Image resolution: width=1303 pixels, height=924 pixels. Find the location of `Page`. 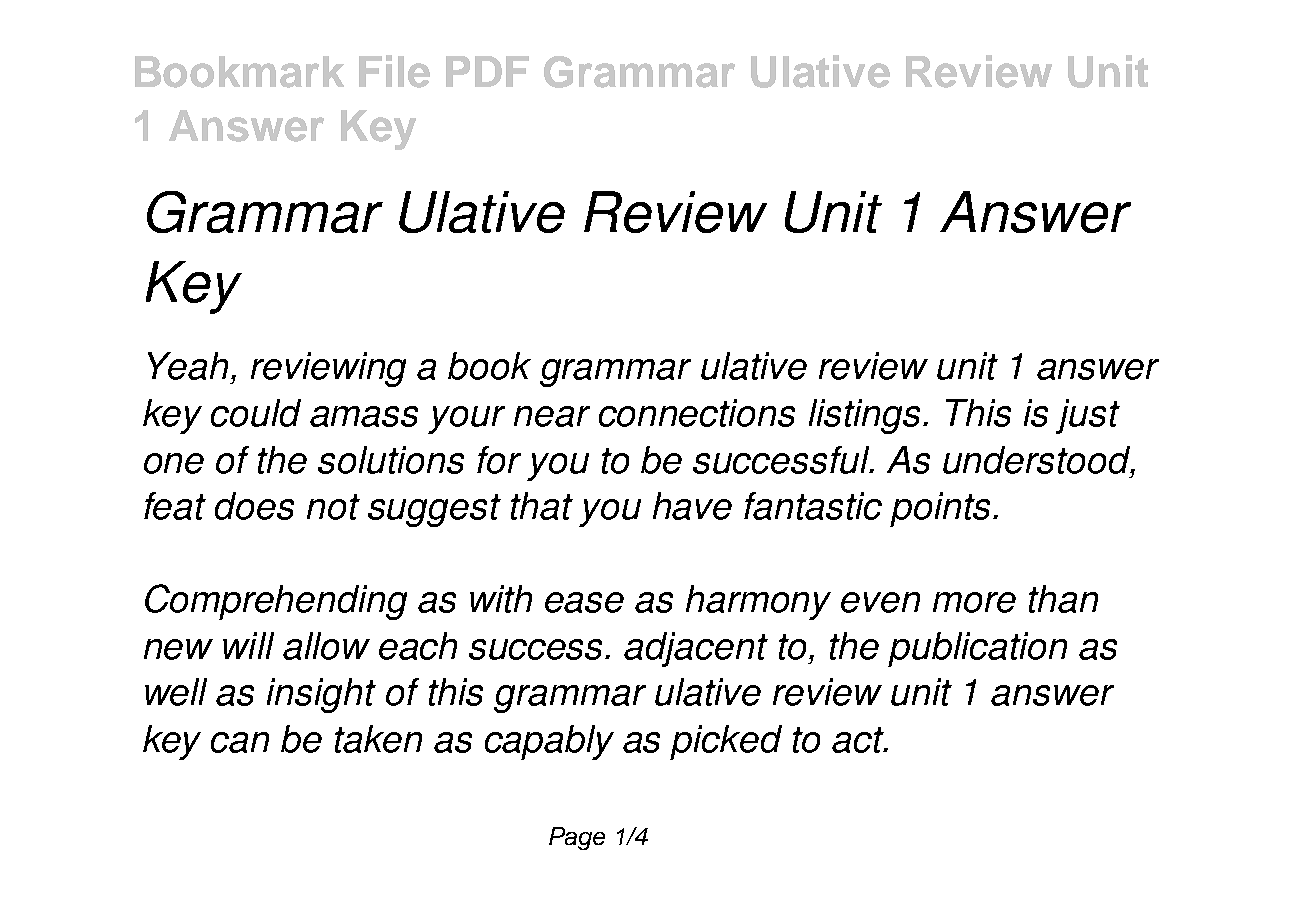

Page is located at coordinates (577, 838).
